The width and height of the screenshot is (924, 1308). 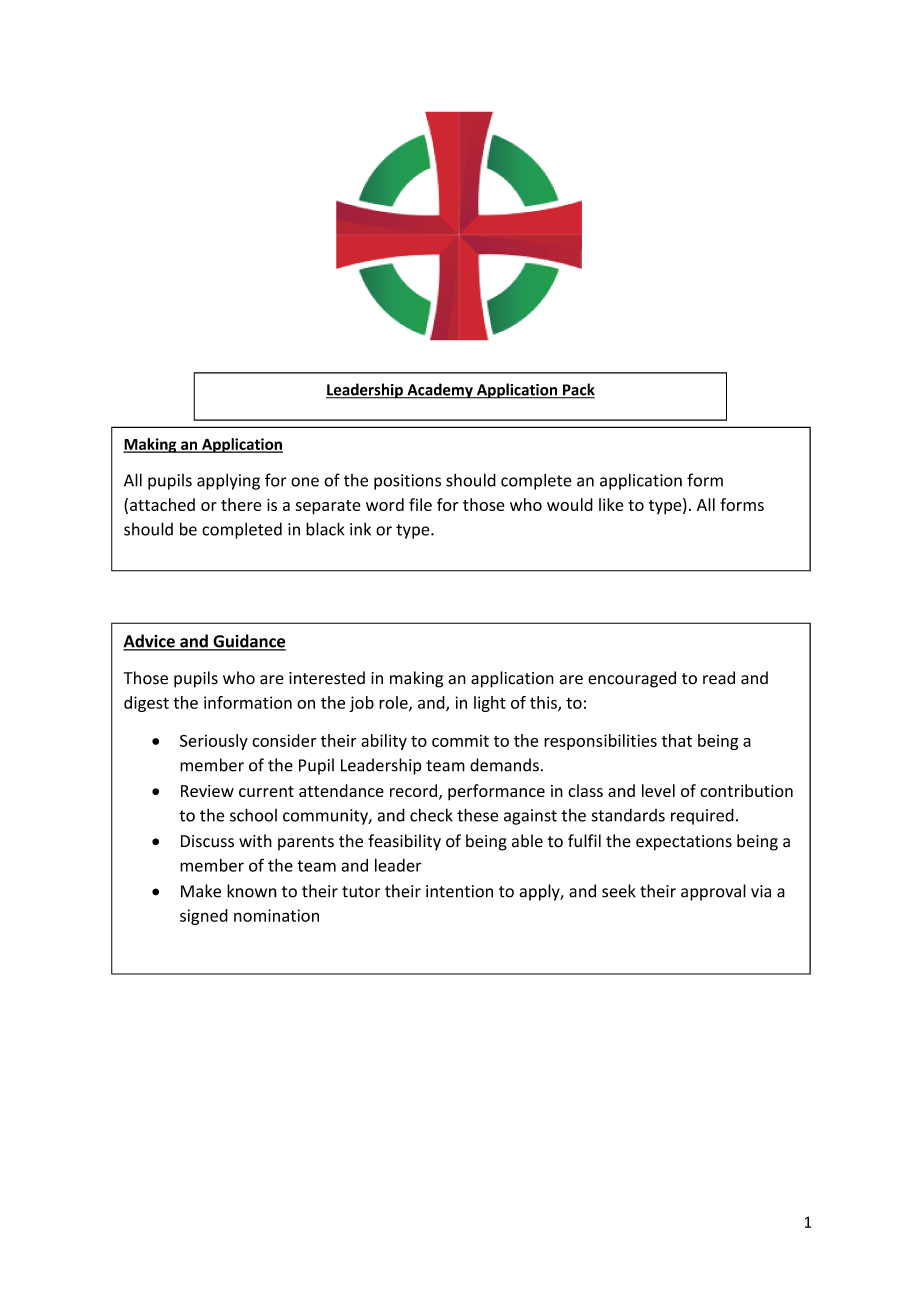 What do you see at coordinates (440, 391) in the screenshot?
I see `Academy` at bounding box center [440, 391].
